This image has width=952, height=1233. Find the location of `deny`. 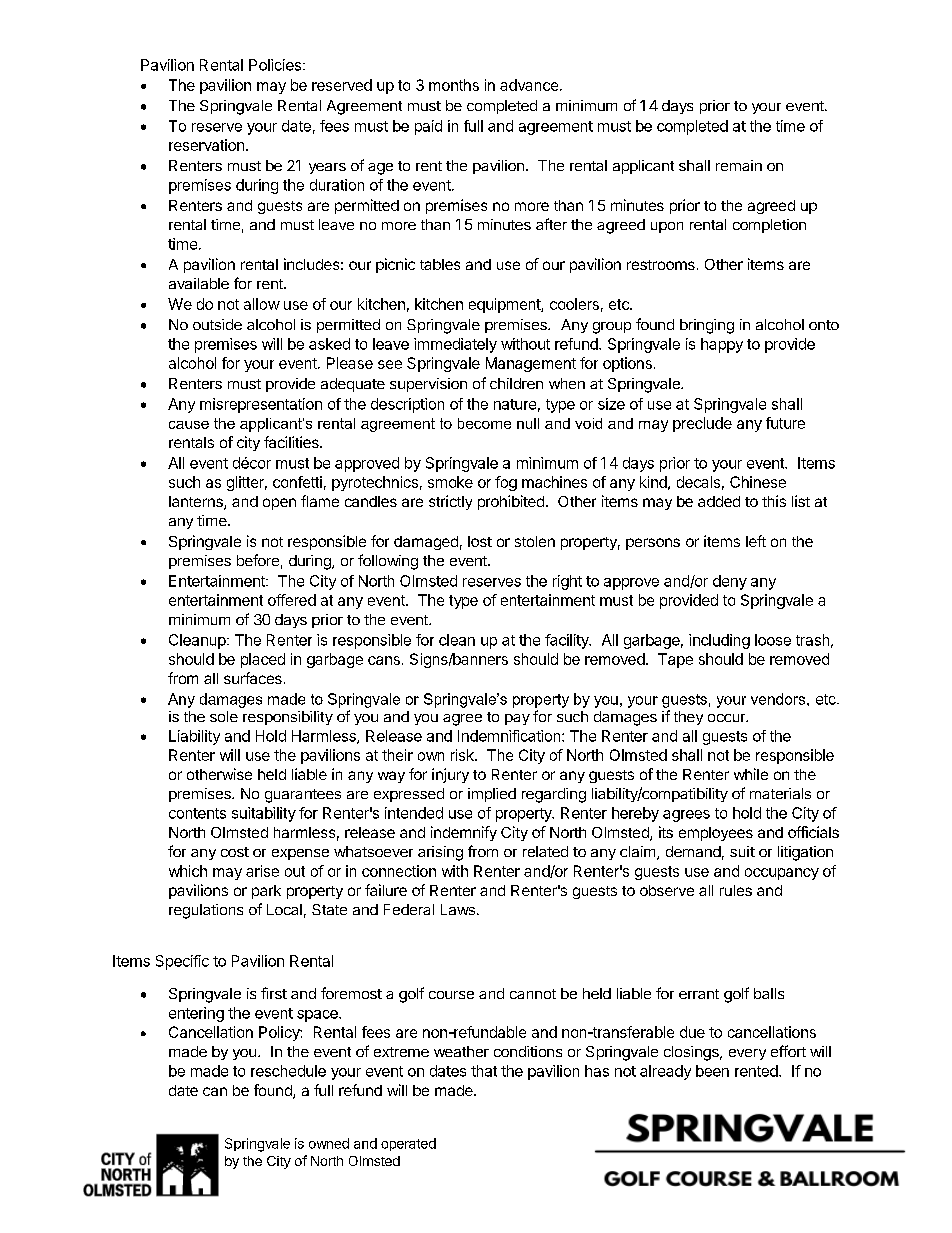

deny is located at coordinates (730, 582).
